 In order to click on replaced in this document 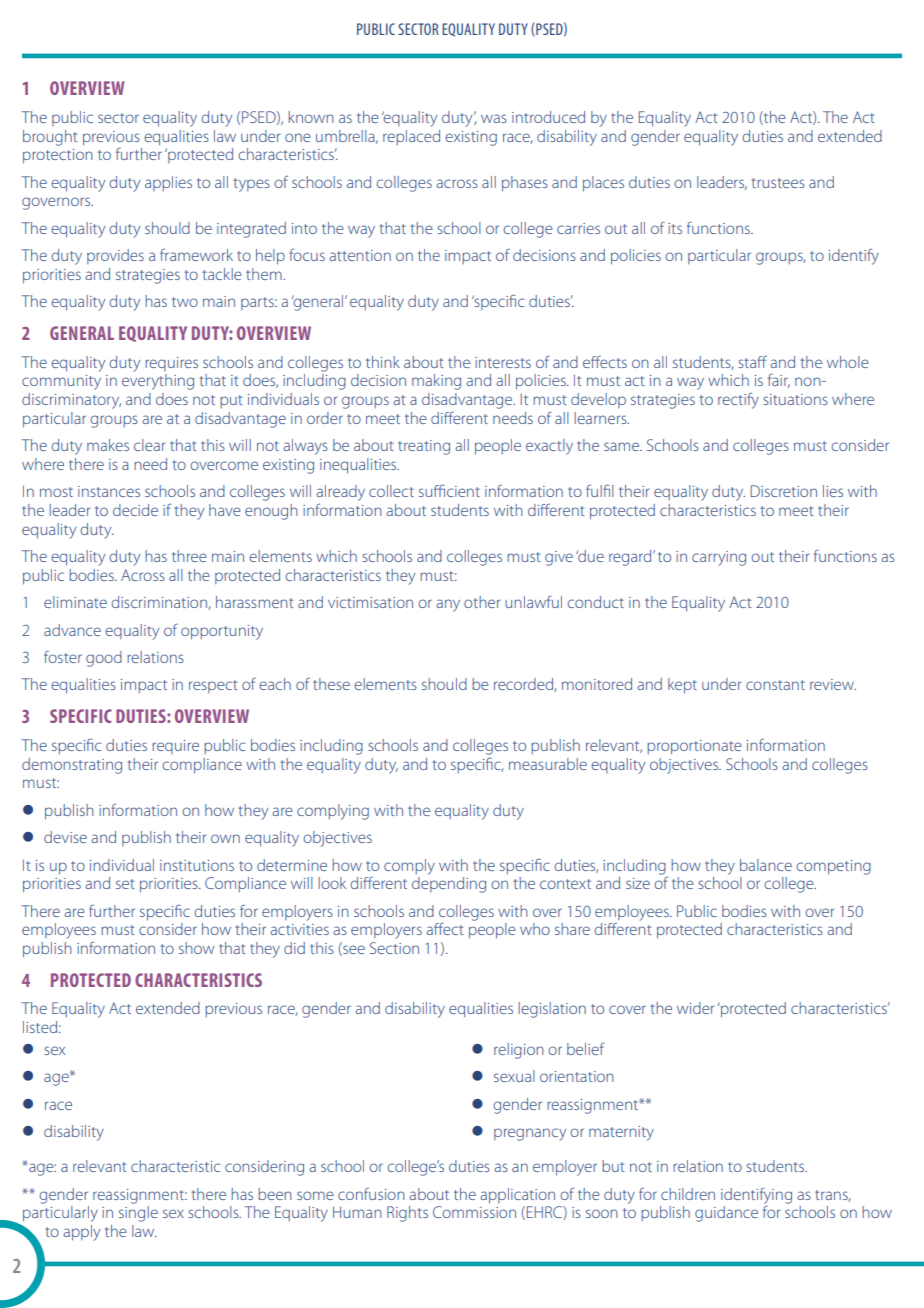, I will do `click(411, 137)`.
